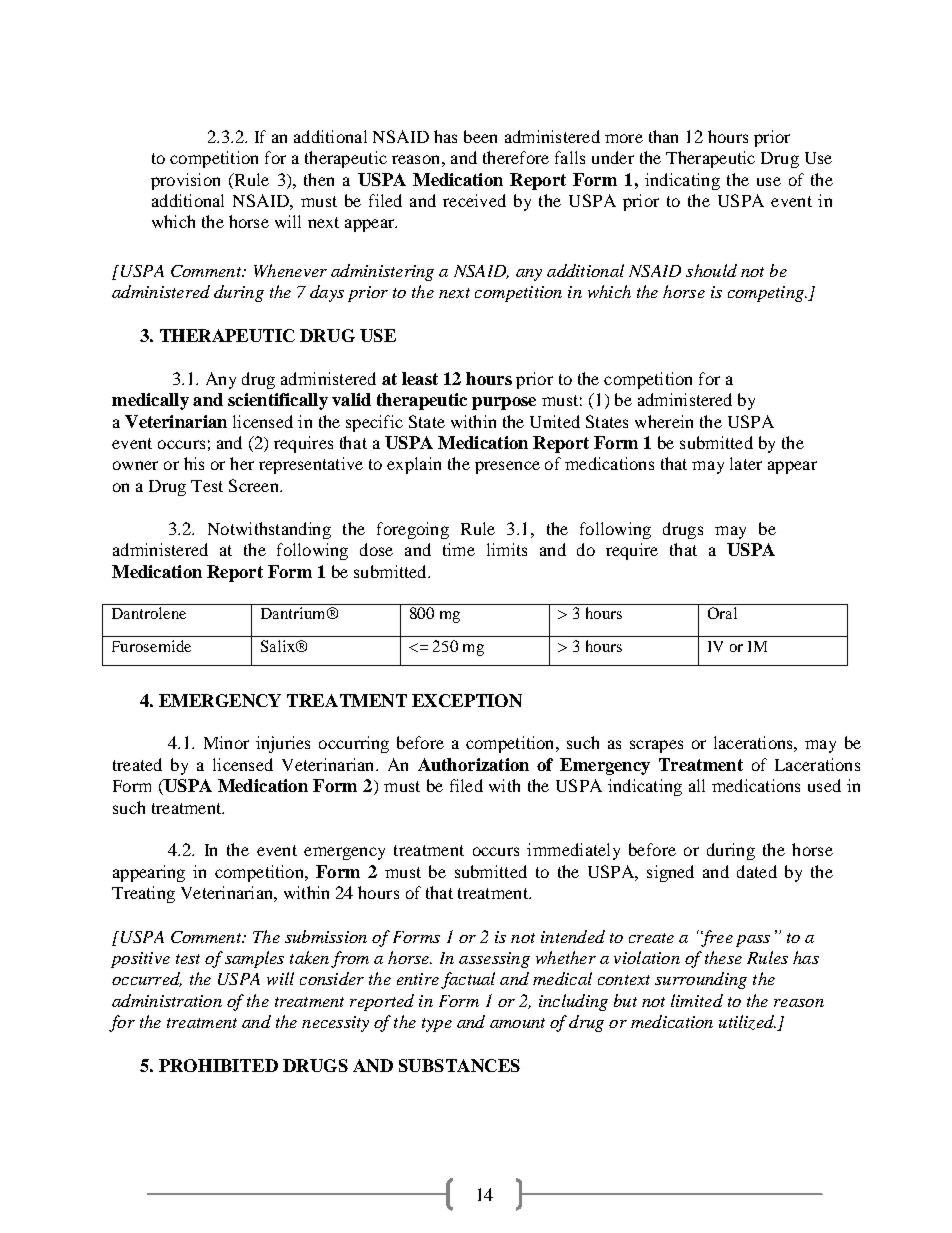 The width and height of the screenshot is (952, 1233). I want to click on presence, so click(507, 467).
